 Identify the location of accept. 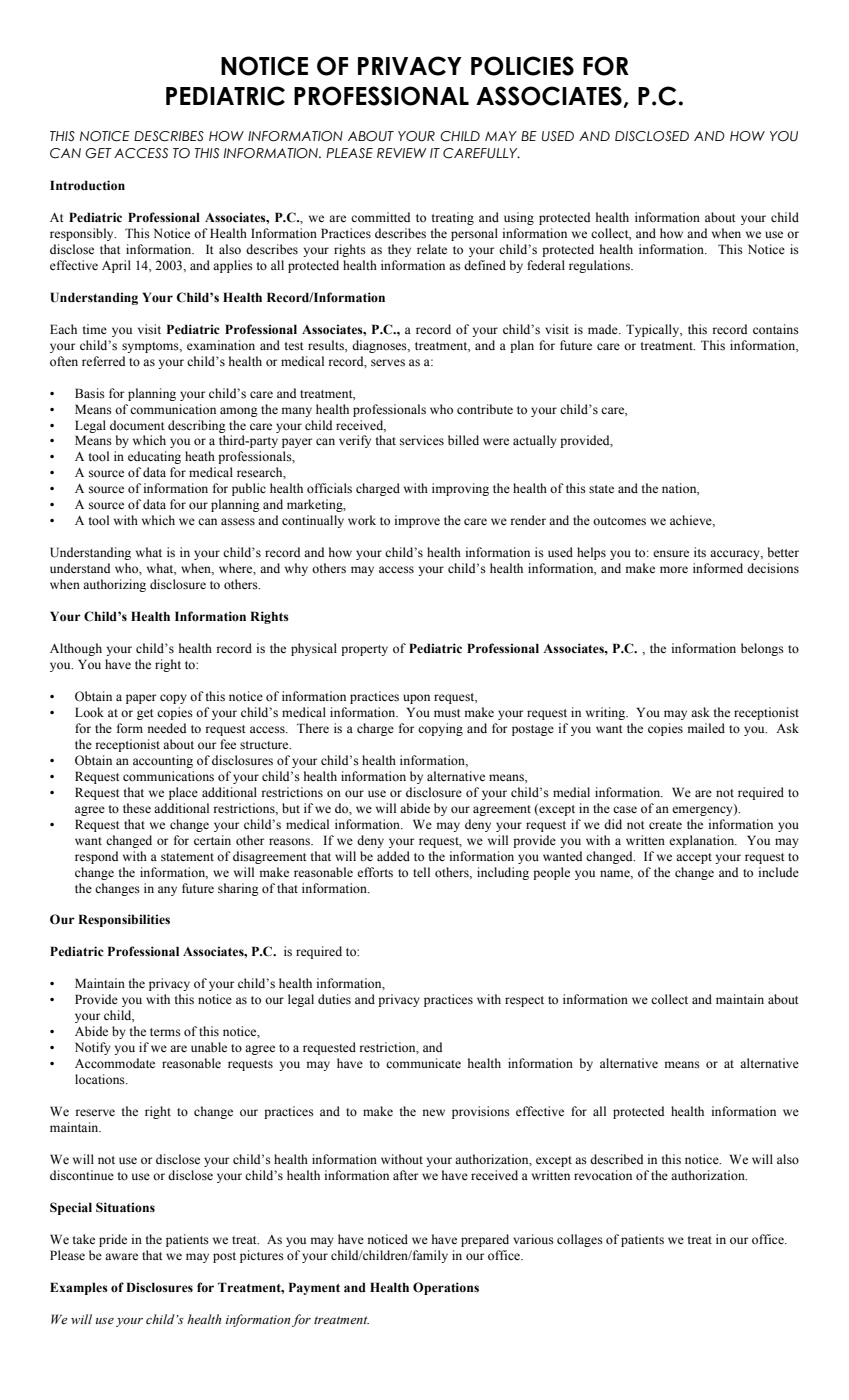
(694, 858).
